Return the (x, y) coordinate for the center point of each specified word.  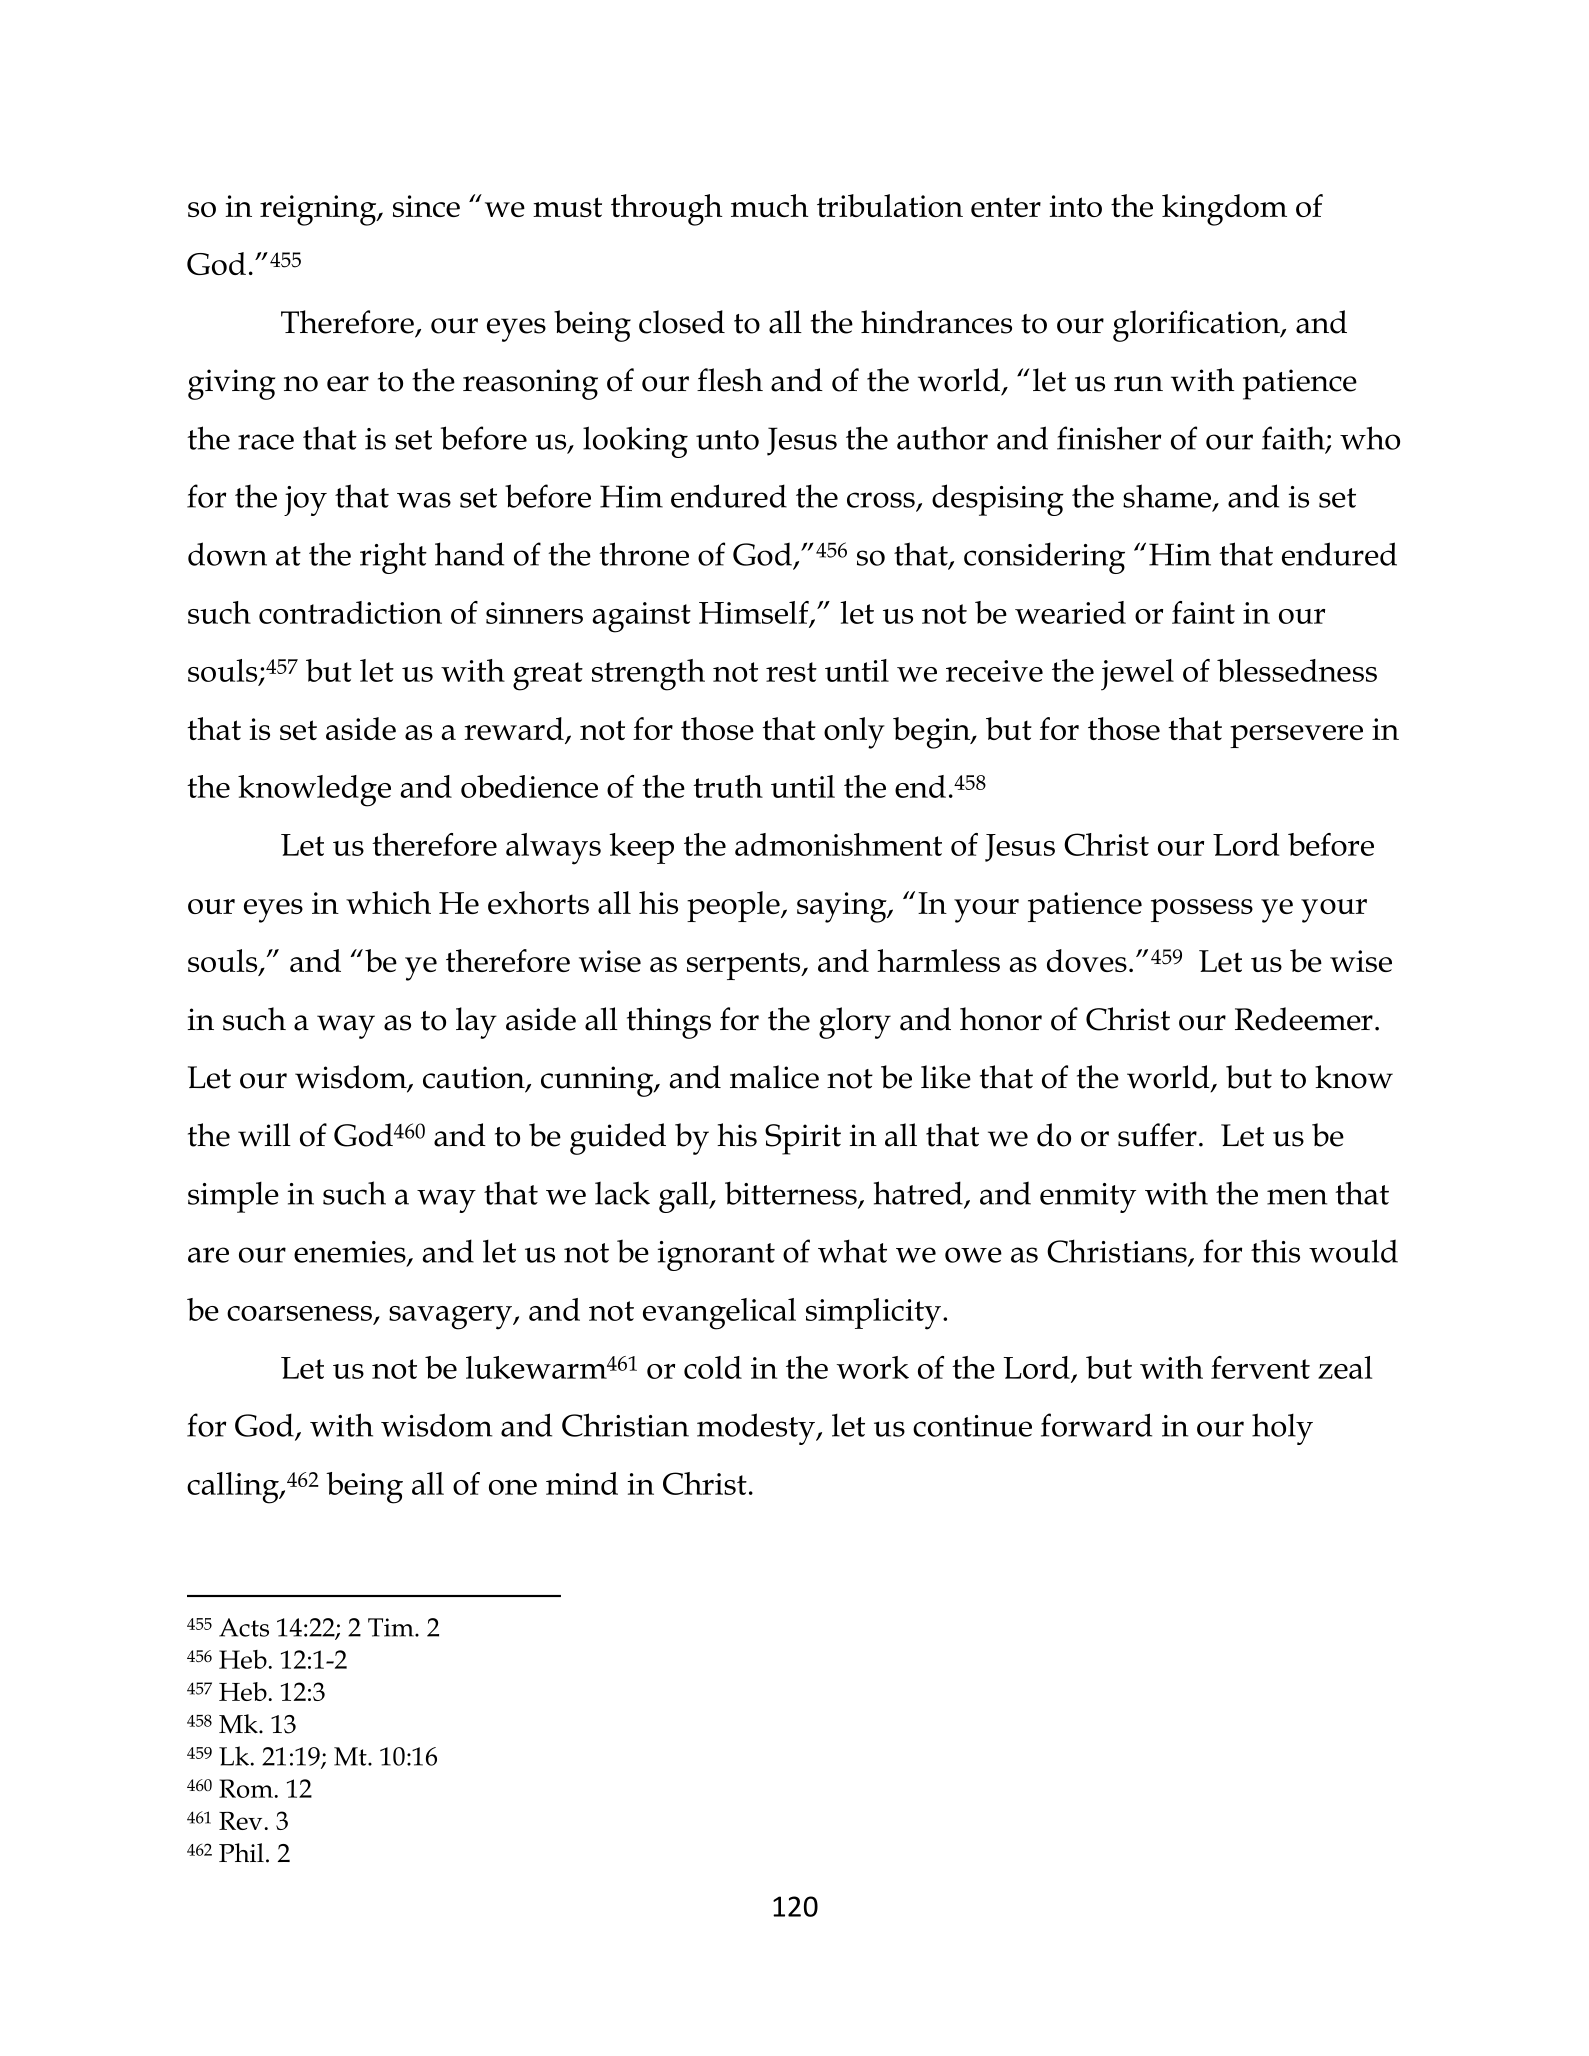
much (770, 205)
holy (1282, 1429)
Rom (247, 1788)
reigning (319, 210)
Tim (392, 1627)
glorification (1197, 326)
